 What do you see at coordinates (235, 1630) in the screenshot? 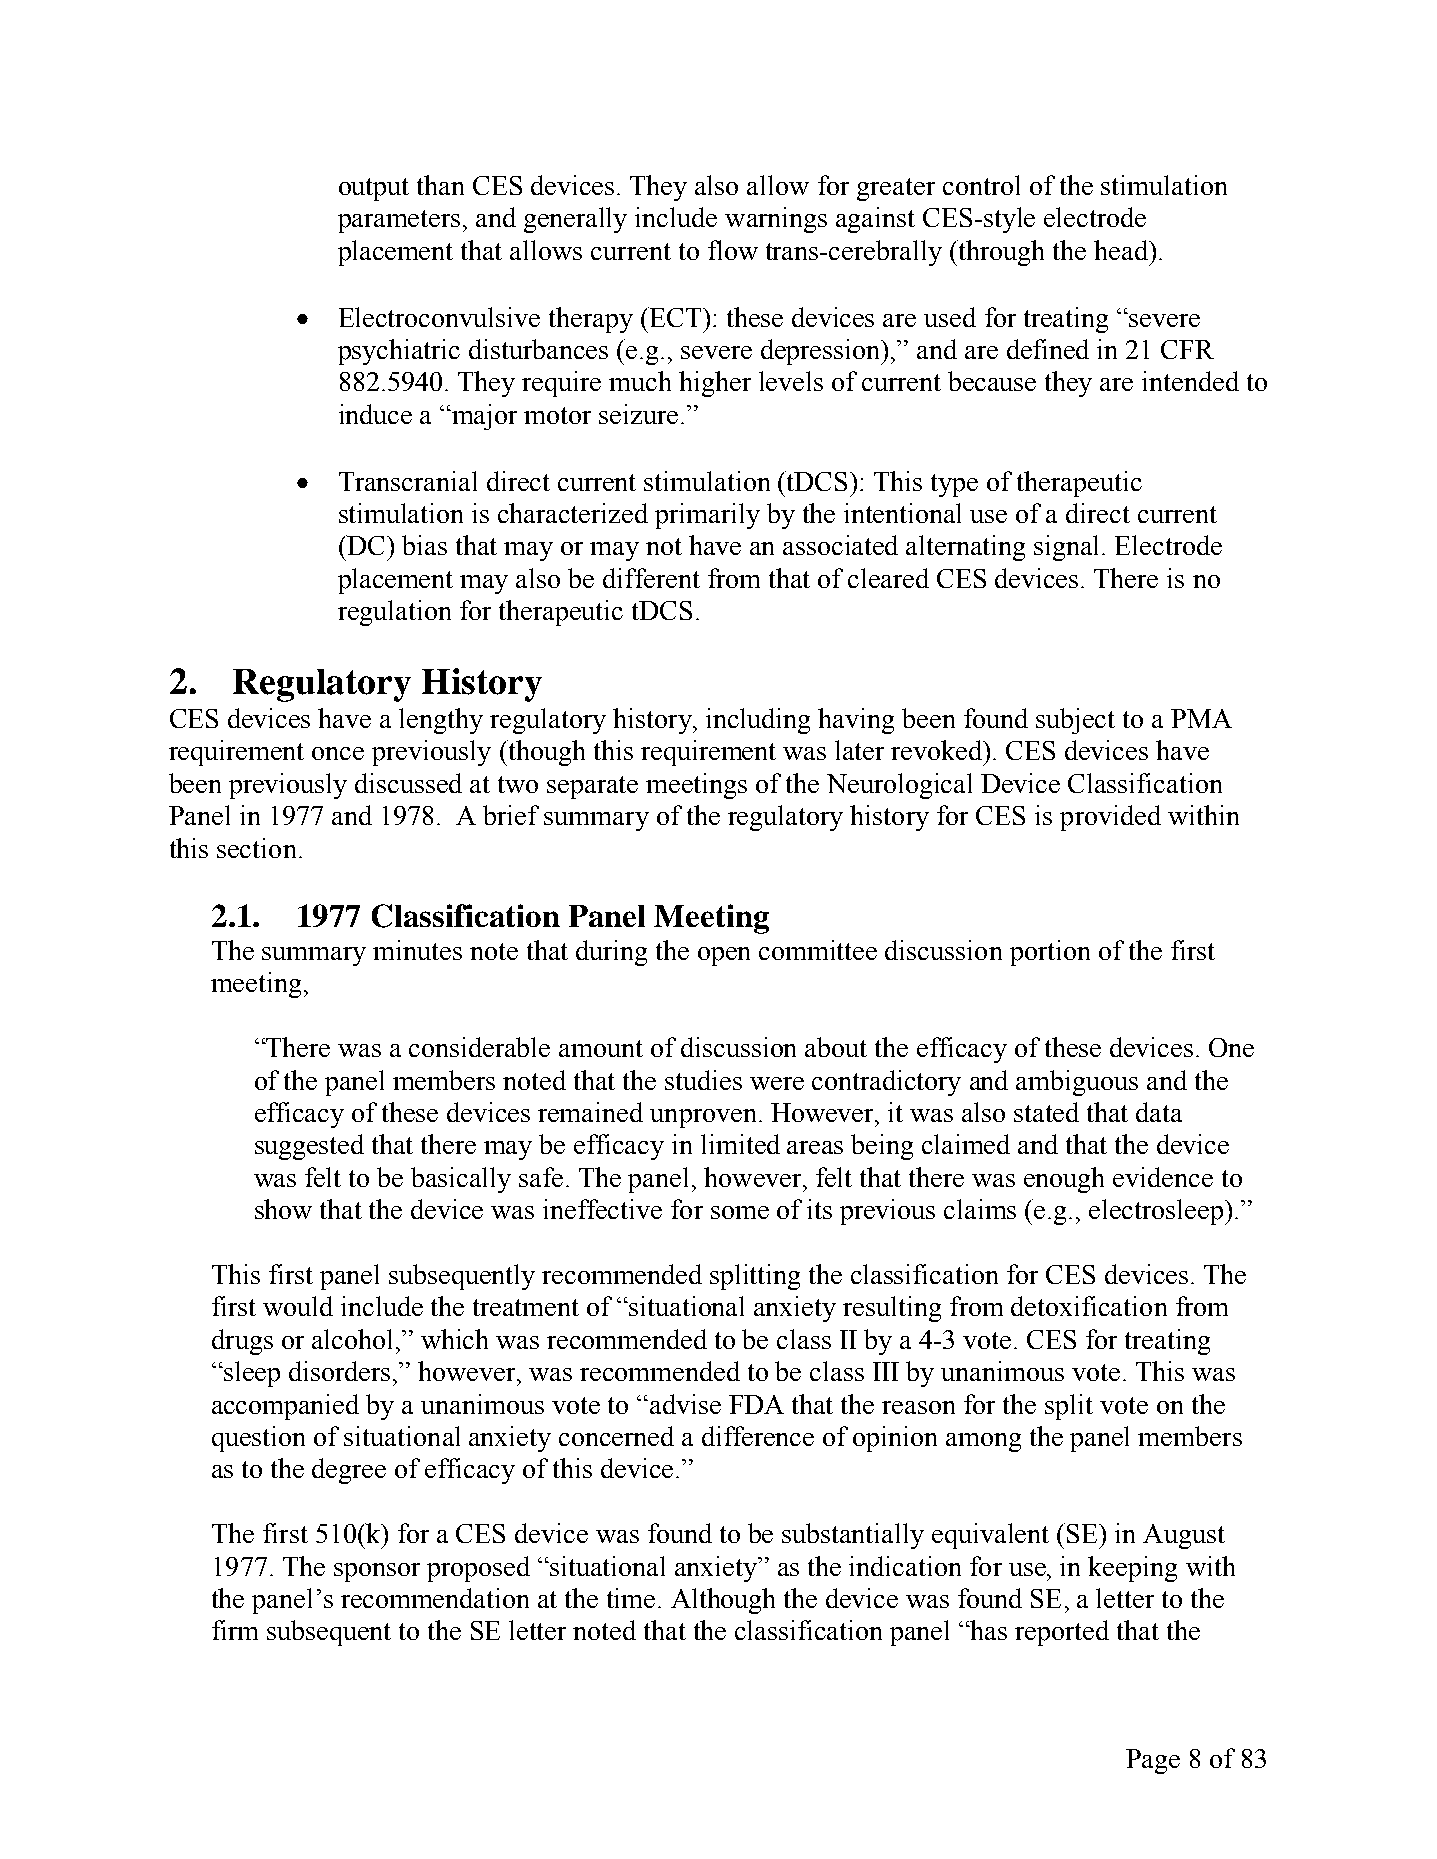
I see `firm` at bounding box center [235, 1630].
